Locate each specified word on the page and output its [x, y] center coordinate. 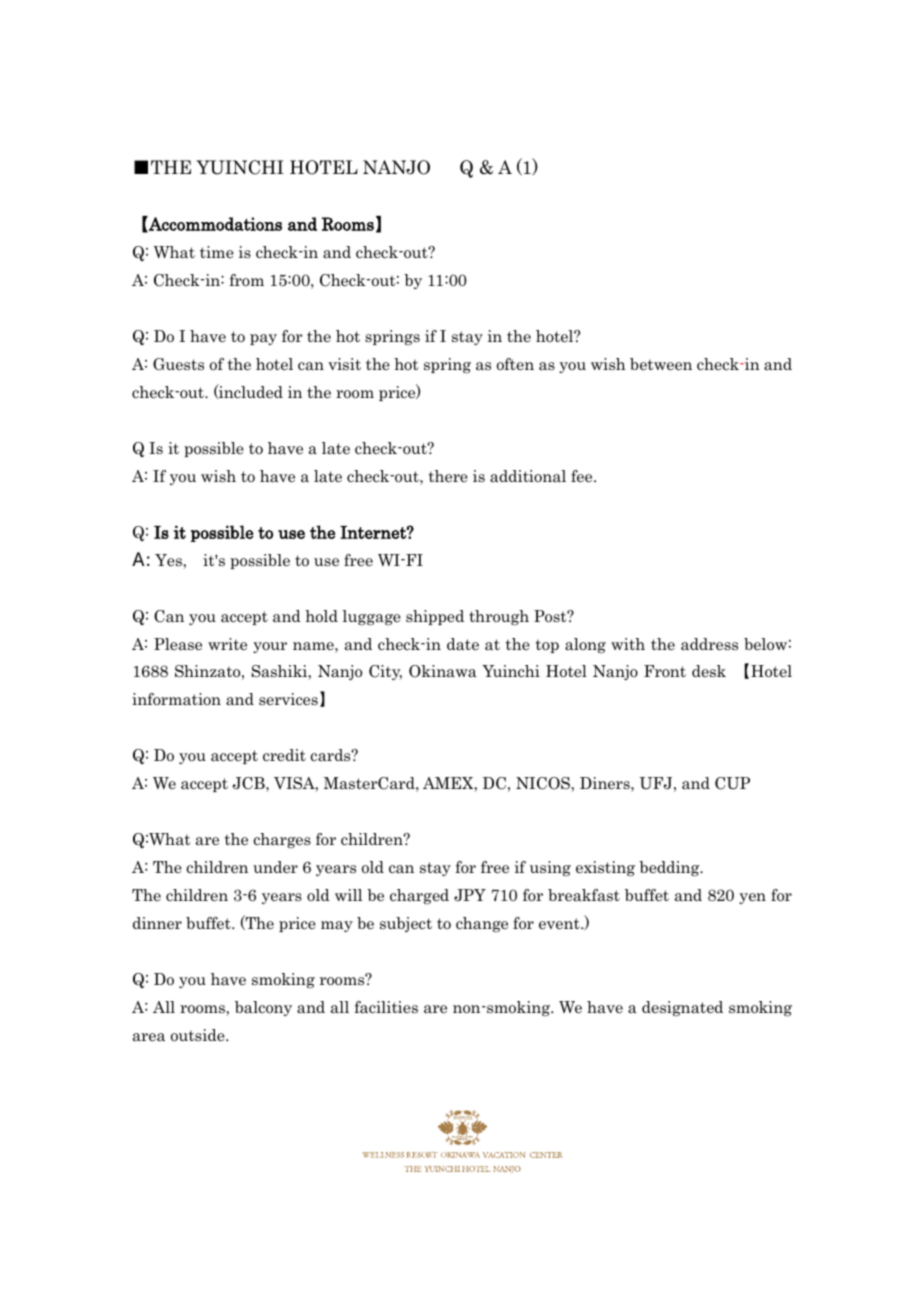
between [661, 364]
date [463, 644]
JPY [470, 895]
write [227, 644]
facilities [386, 1007]
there [448, 476]
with [628, 644]
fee [583, 476]
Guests [178, 364]
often [515, 364]
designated [682, 1008]
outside [199, 1035]
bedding [670, 868]
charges [282, 840]
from [246, 280]
